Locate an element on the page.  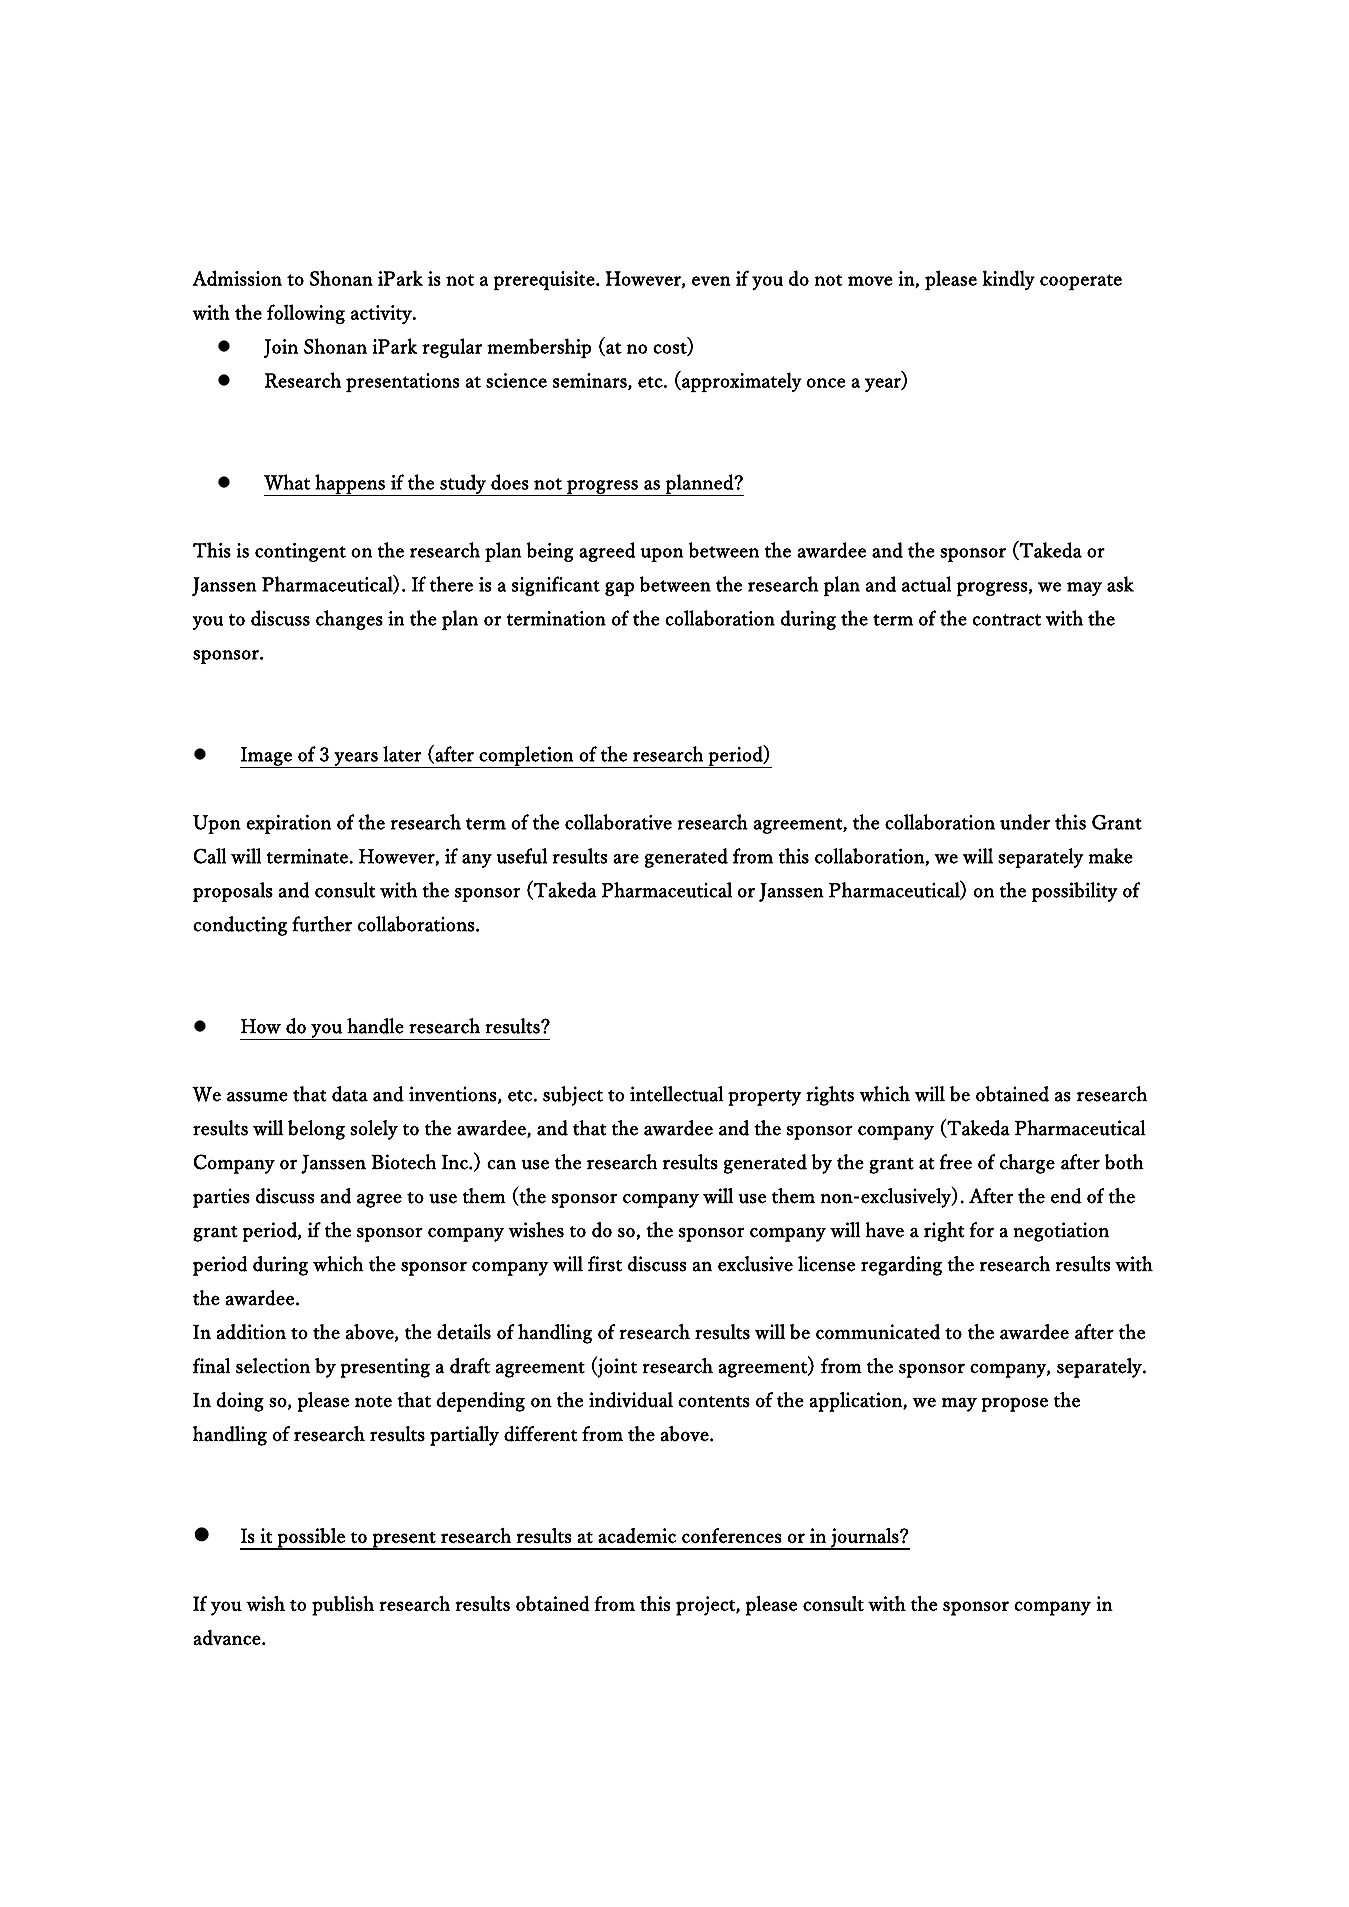
for is located at coordinates (981, 1230).
